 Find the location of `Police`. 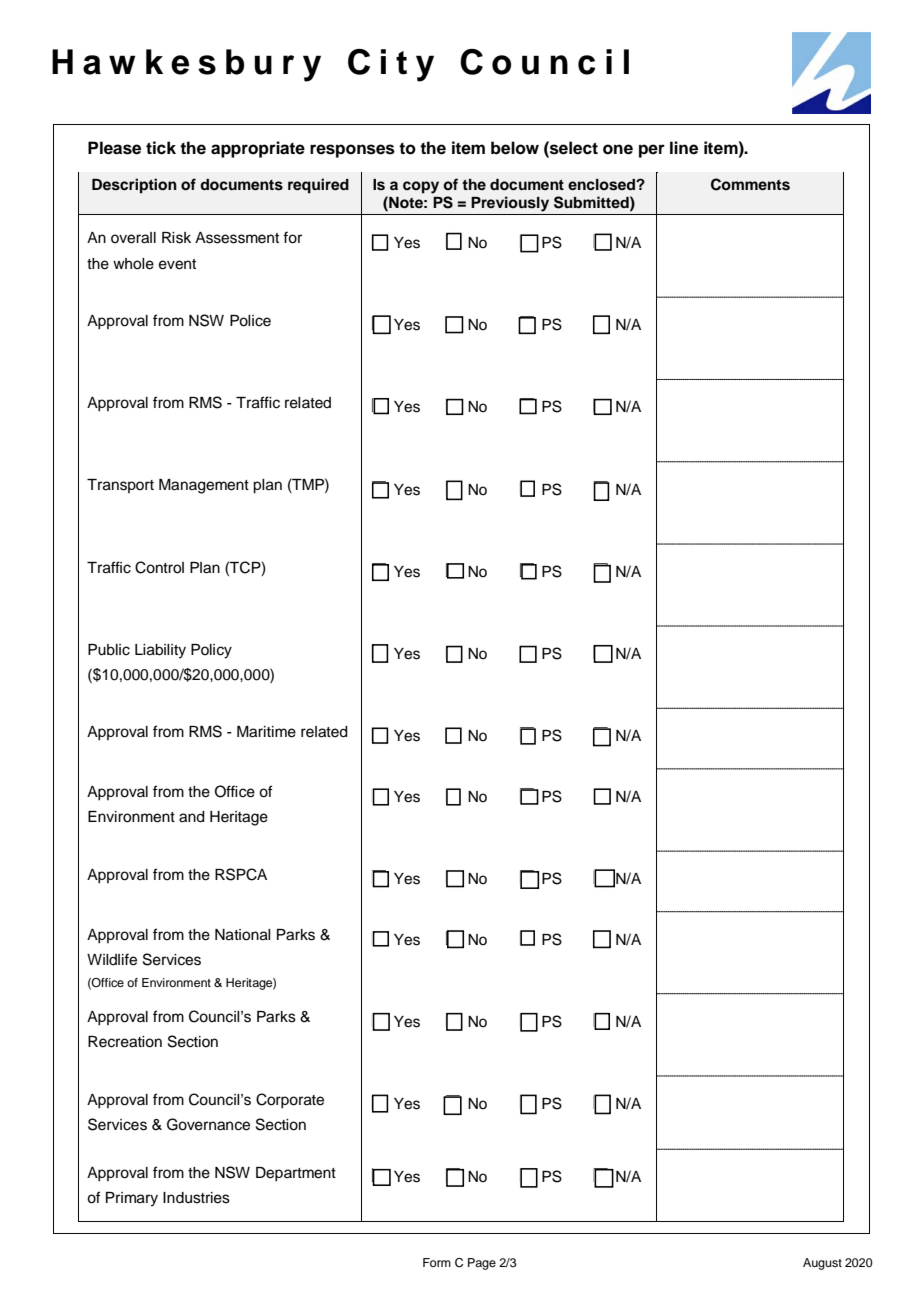

Police is located at coordinates (250, 321).
